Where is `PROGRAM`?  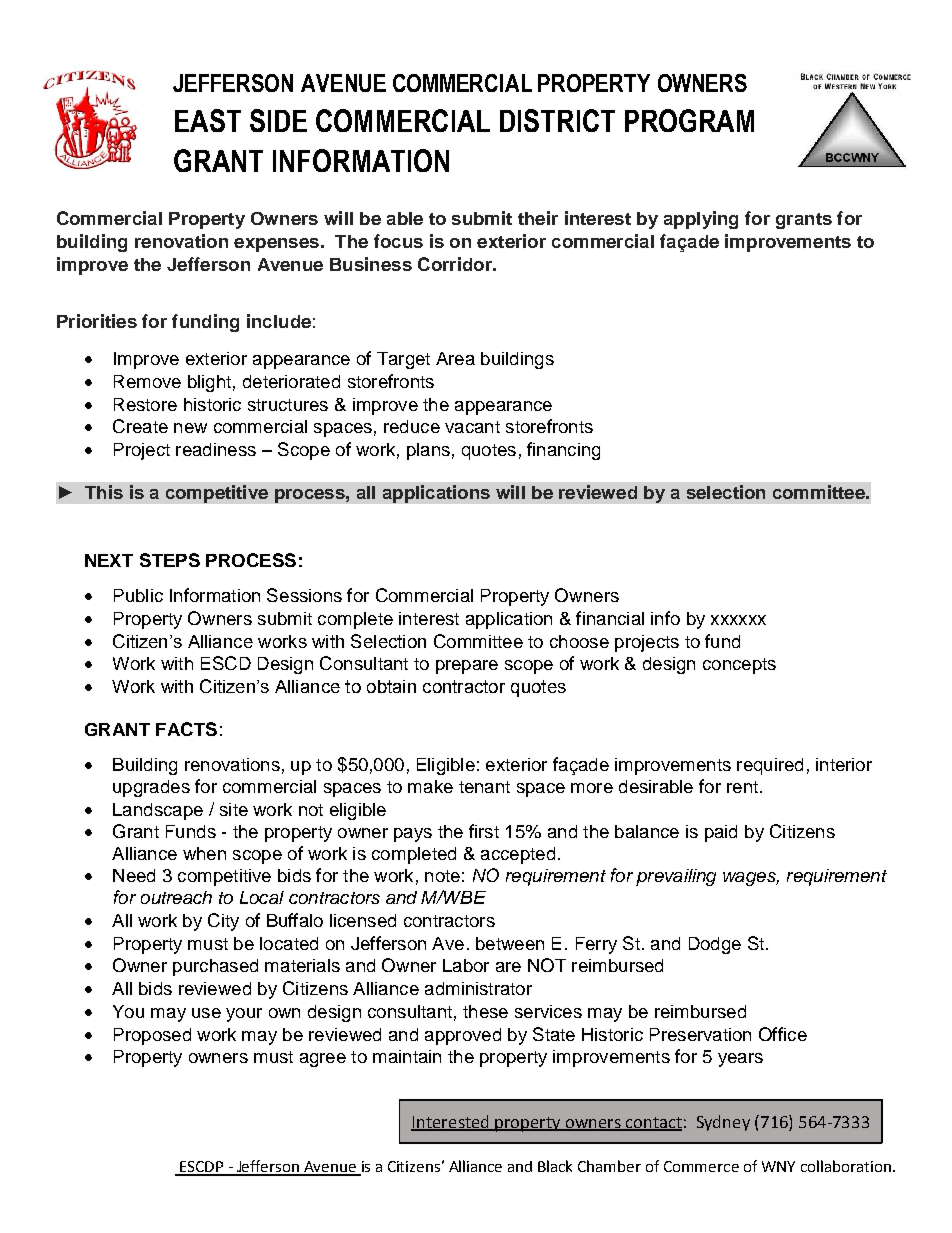 PROGRAM is located at coordinates (689, 120).
